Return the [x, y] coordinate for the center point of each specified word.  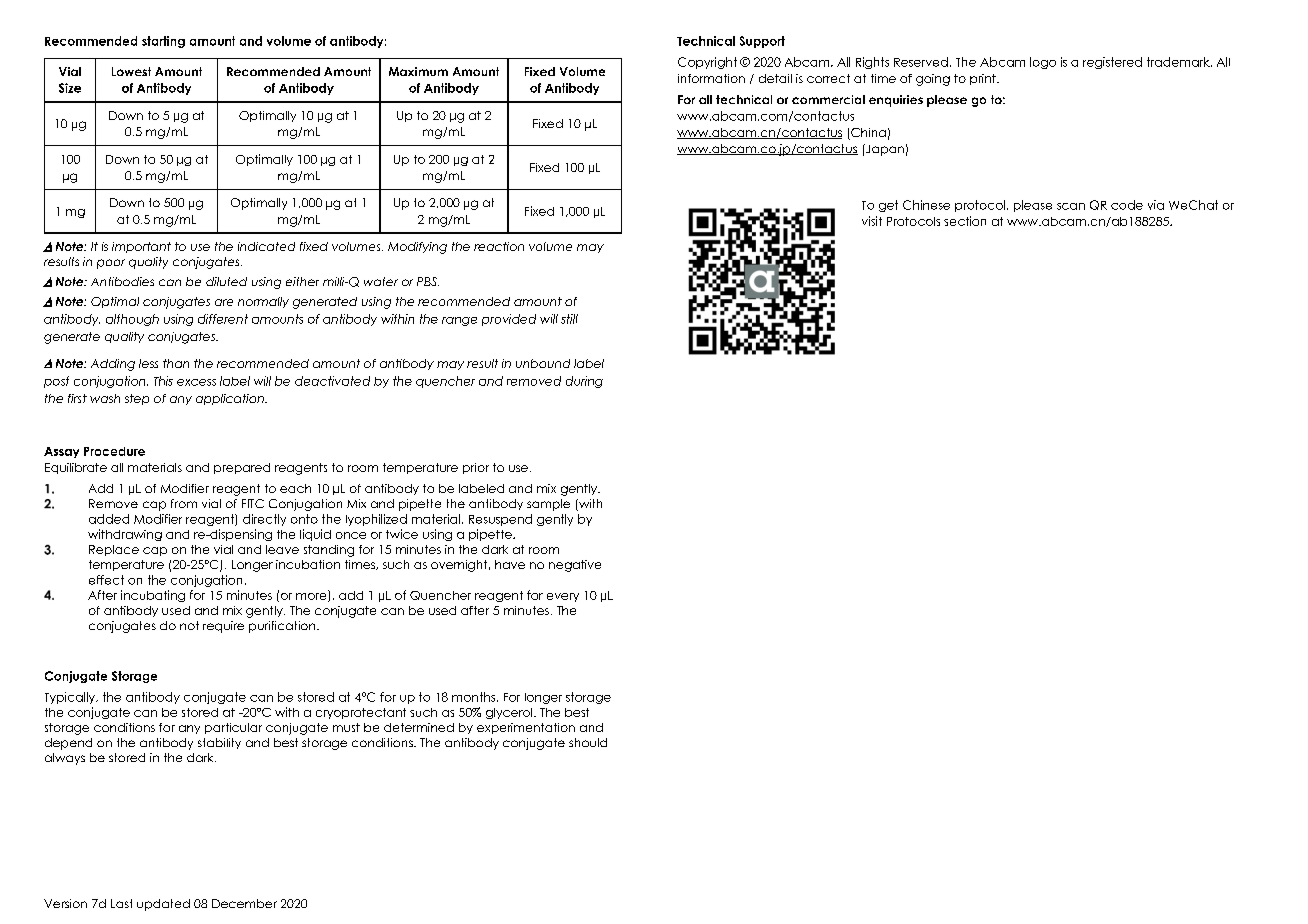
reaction [499, 246]
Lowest [131, 71]
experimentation [526, 728]
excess [196, 382]
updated [163, 905]
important [141, 247]
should [588, 742]
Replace [114, 550]
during [584, 382]
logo [1043, 63]
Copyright [707, 63]
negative [575, 566]
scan [1071, 206]
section [965, 221]
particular [233, 728]
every [563, 597]
